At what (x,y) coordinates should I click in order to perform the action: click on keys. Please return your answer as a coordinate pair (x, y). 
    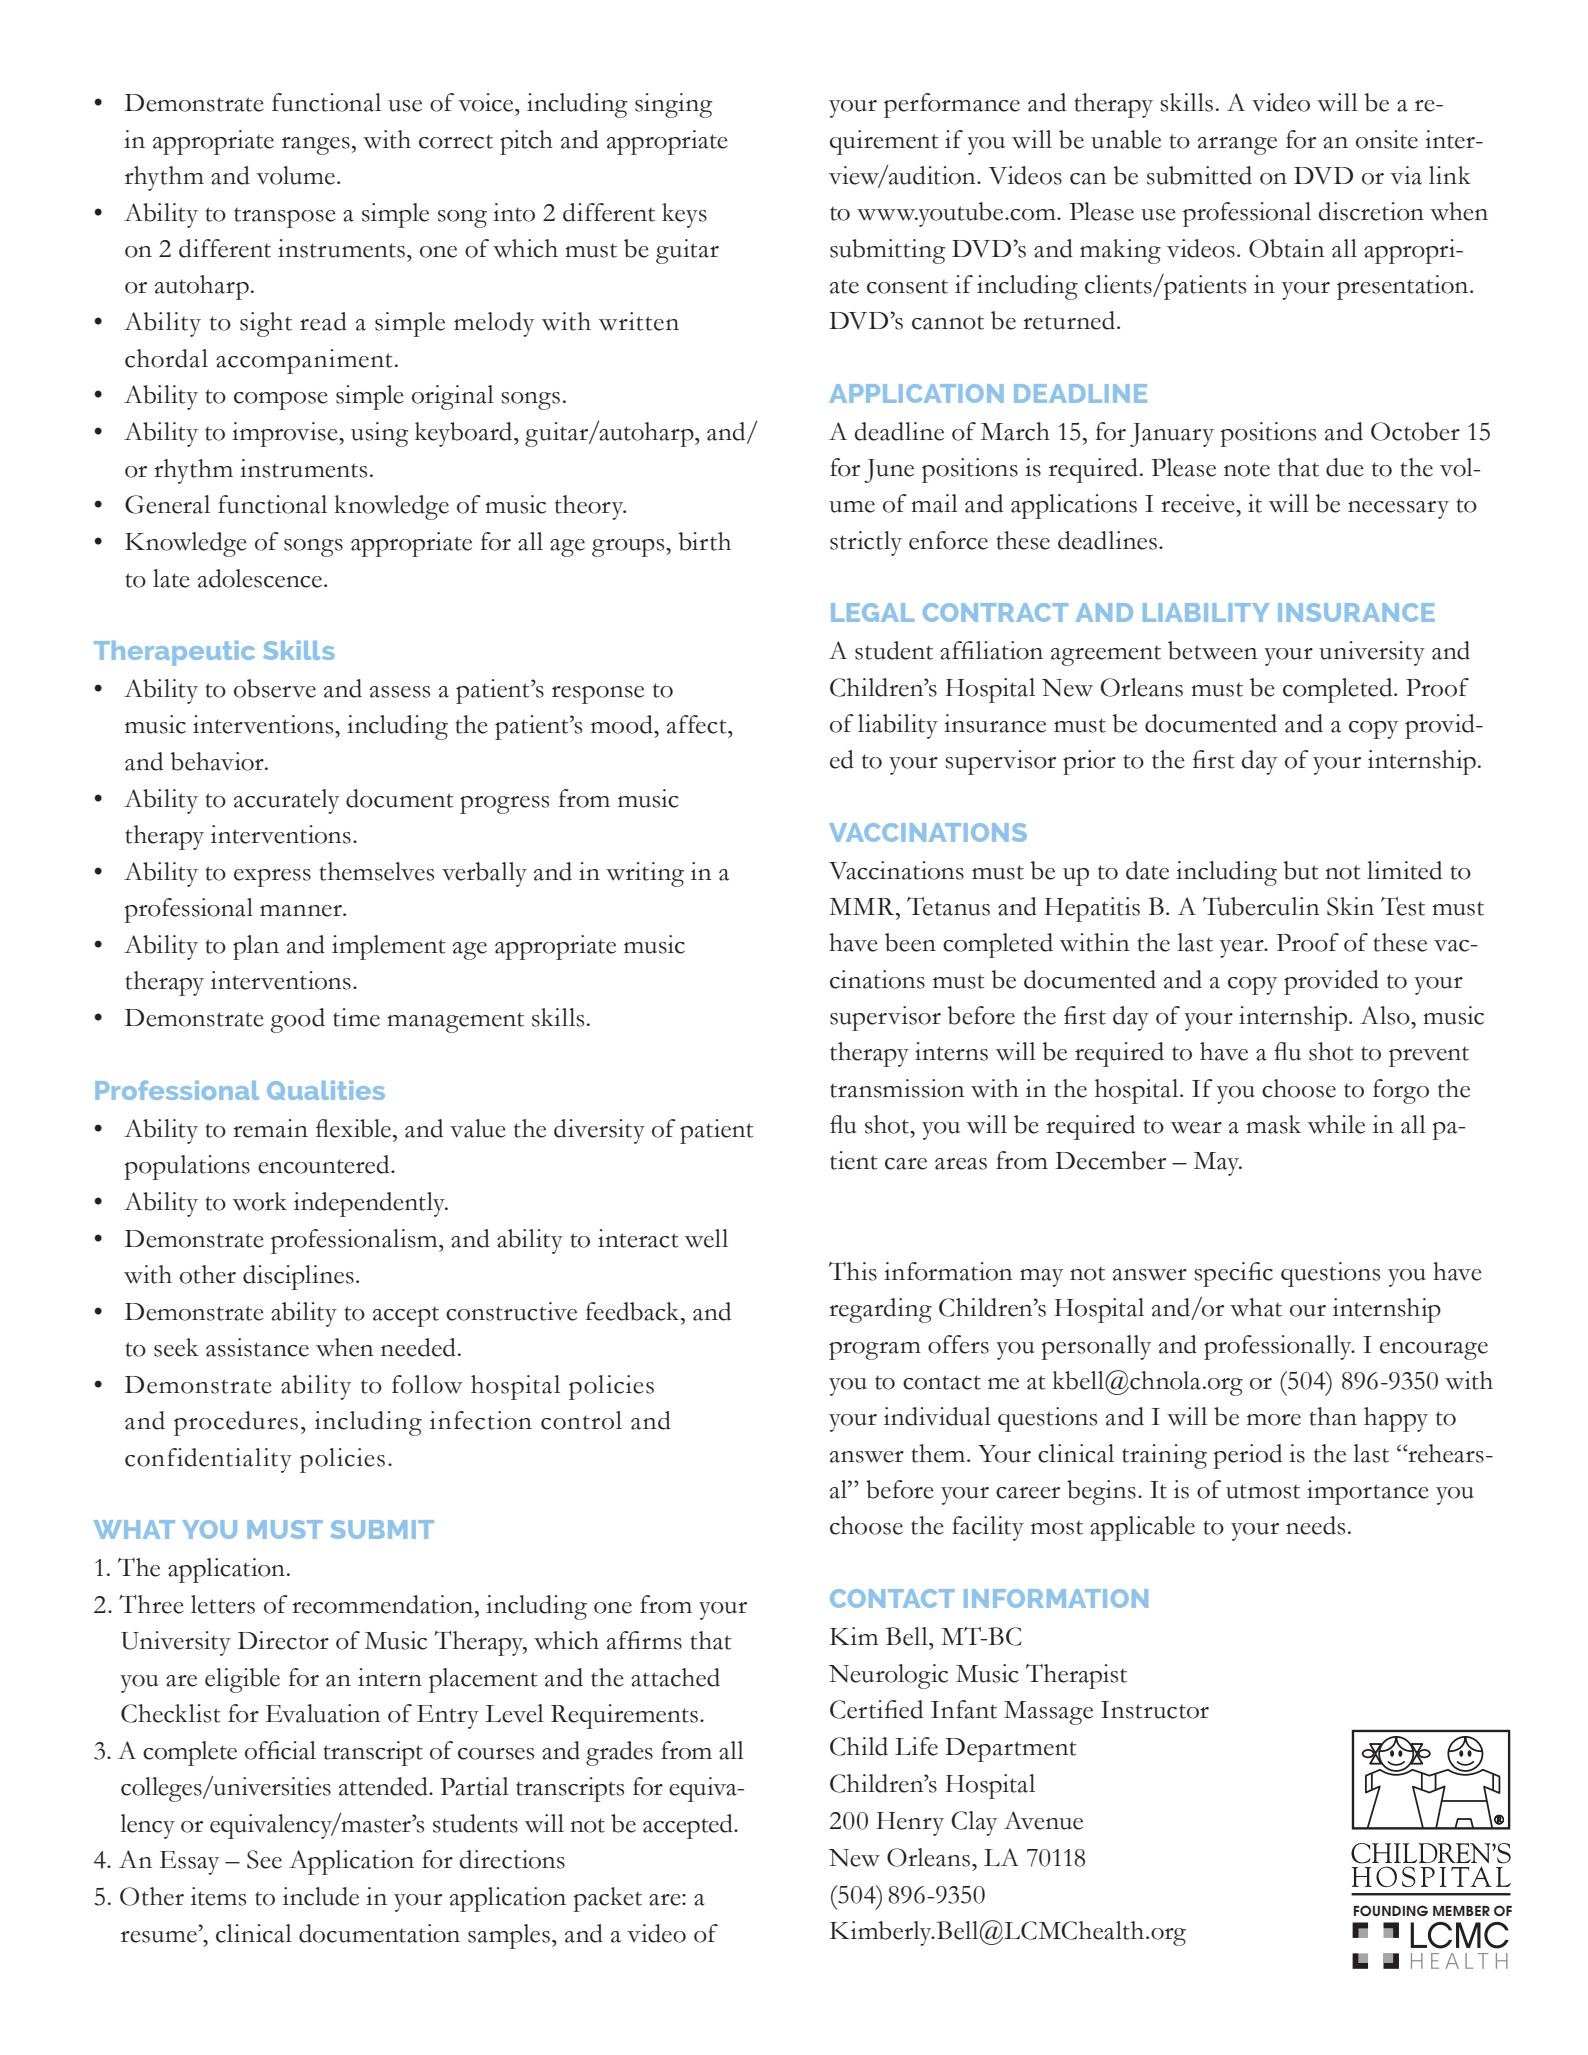
    Looking at the image, I should click on (684, 215).
